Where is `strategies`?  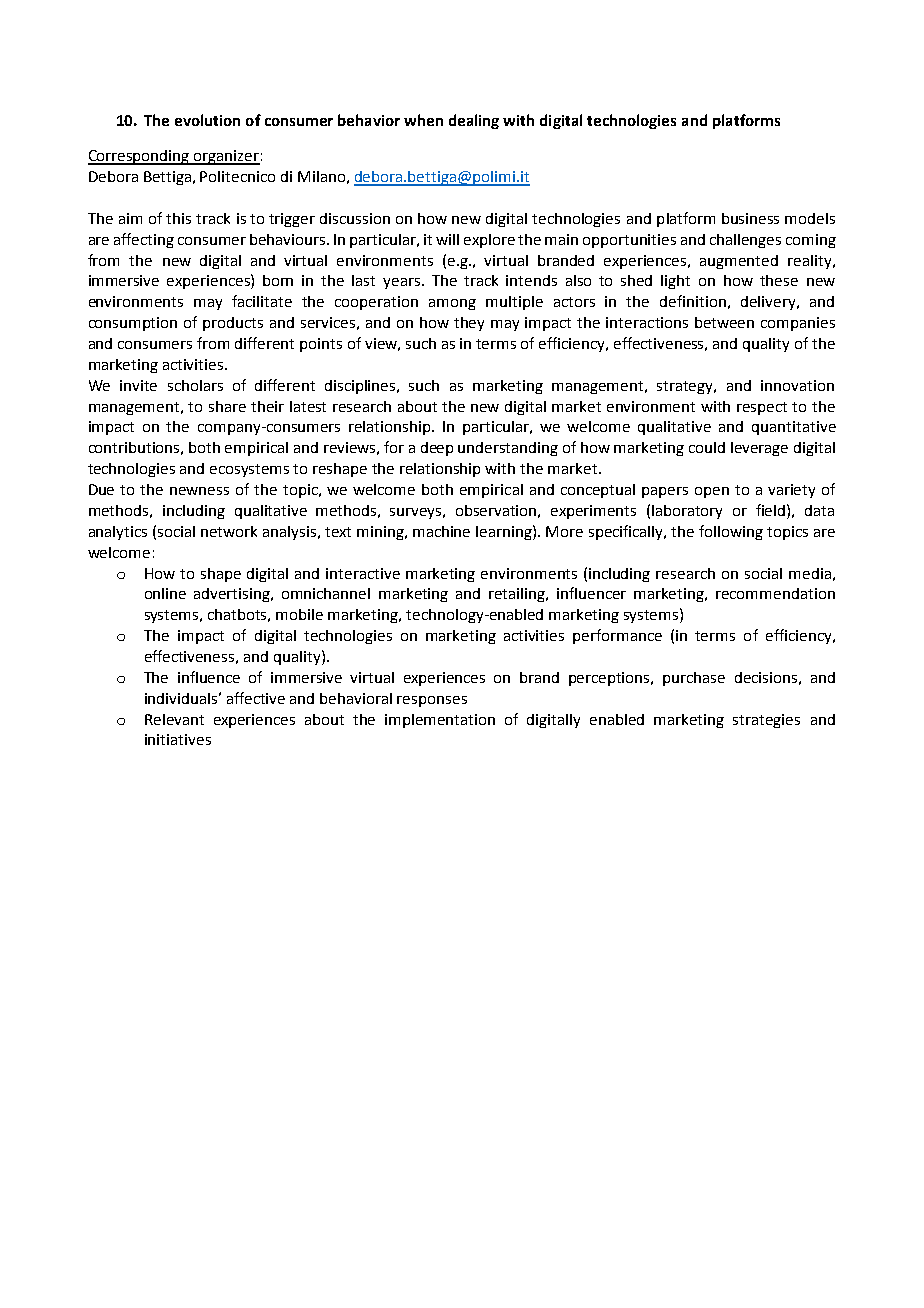 strategies is located at coordinates (766, 721).
